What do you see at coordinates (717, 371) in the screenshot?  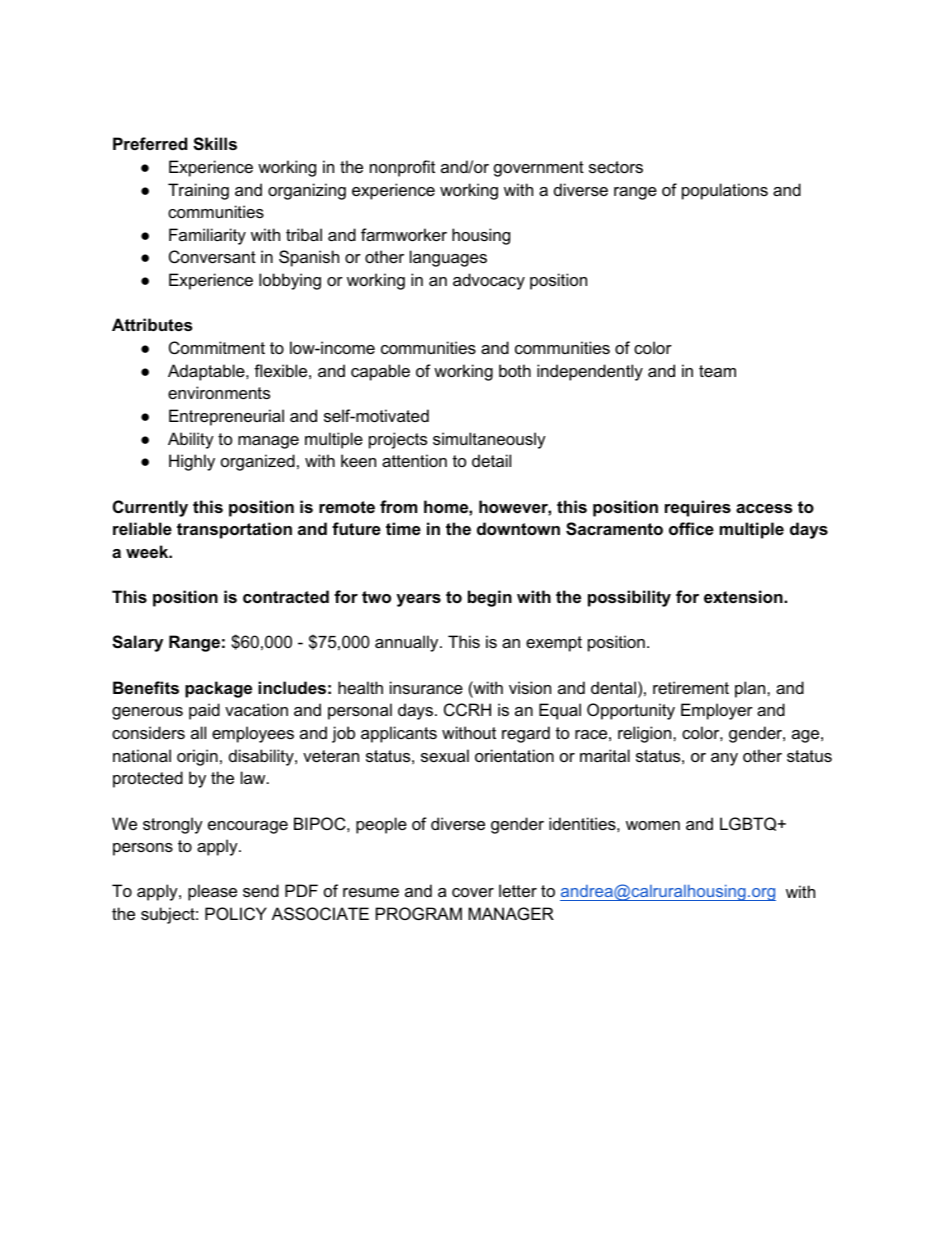 I see `team` at bounding box center [717, 371].
